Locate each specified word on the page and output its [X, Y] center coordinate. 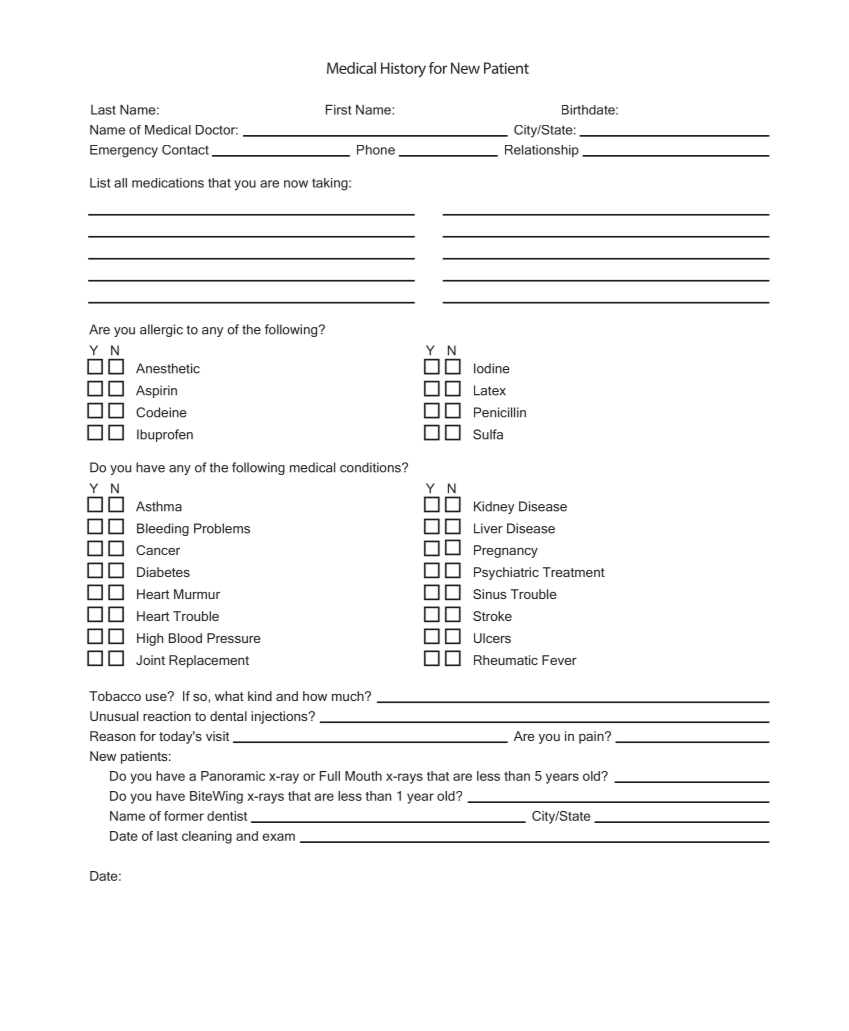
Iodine [492, 368]
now [296, 184]
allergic [161, 330]
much [349, 696]
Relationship [542, 151]
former [184, 816]
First [339, 109]
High [150, 639]
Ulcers [492, 638]
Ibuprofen [165, 435]
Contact [185, 150]
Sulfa [488, 434]
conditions [371, 467]
